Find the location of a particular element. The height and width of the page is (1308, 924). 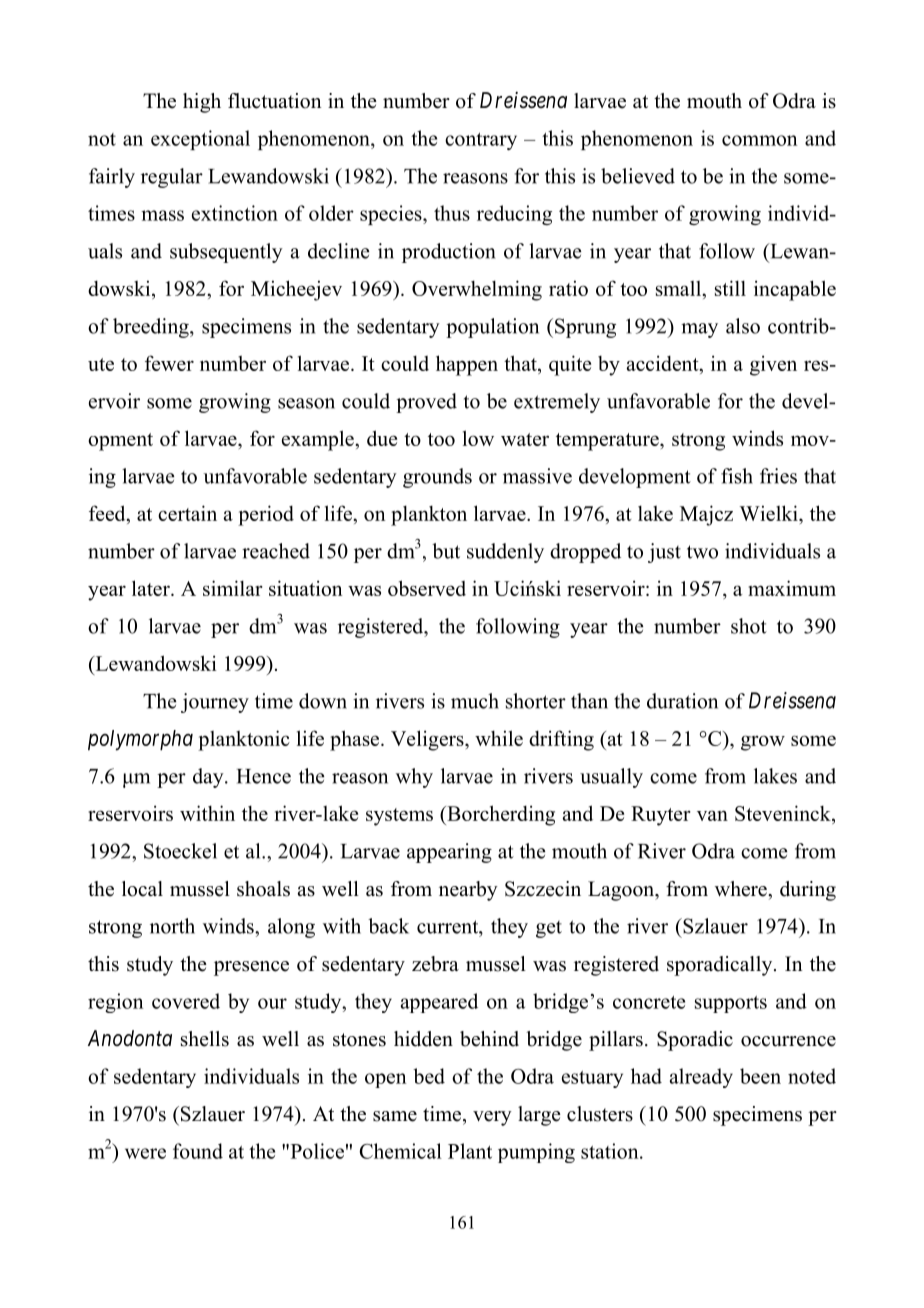

fewer is located at coordinates (169, 363).
